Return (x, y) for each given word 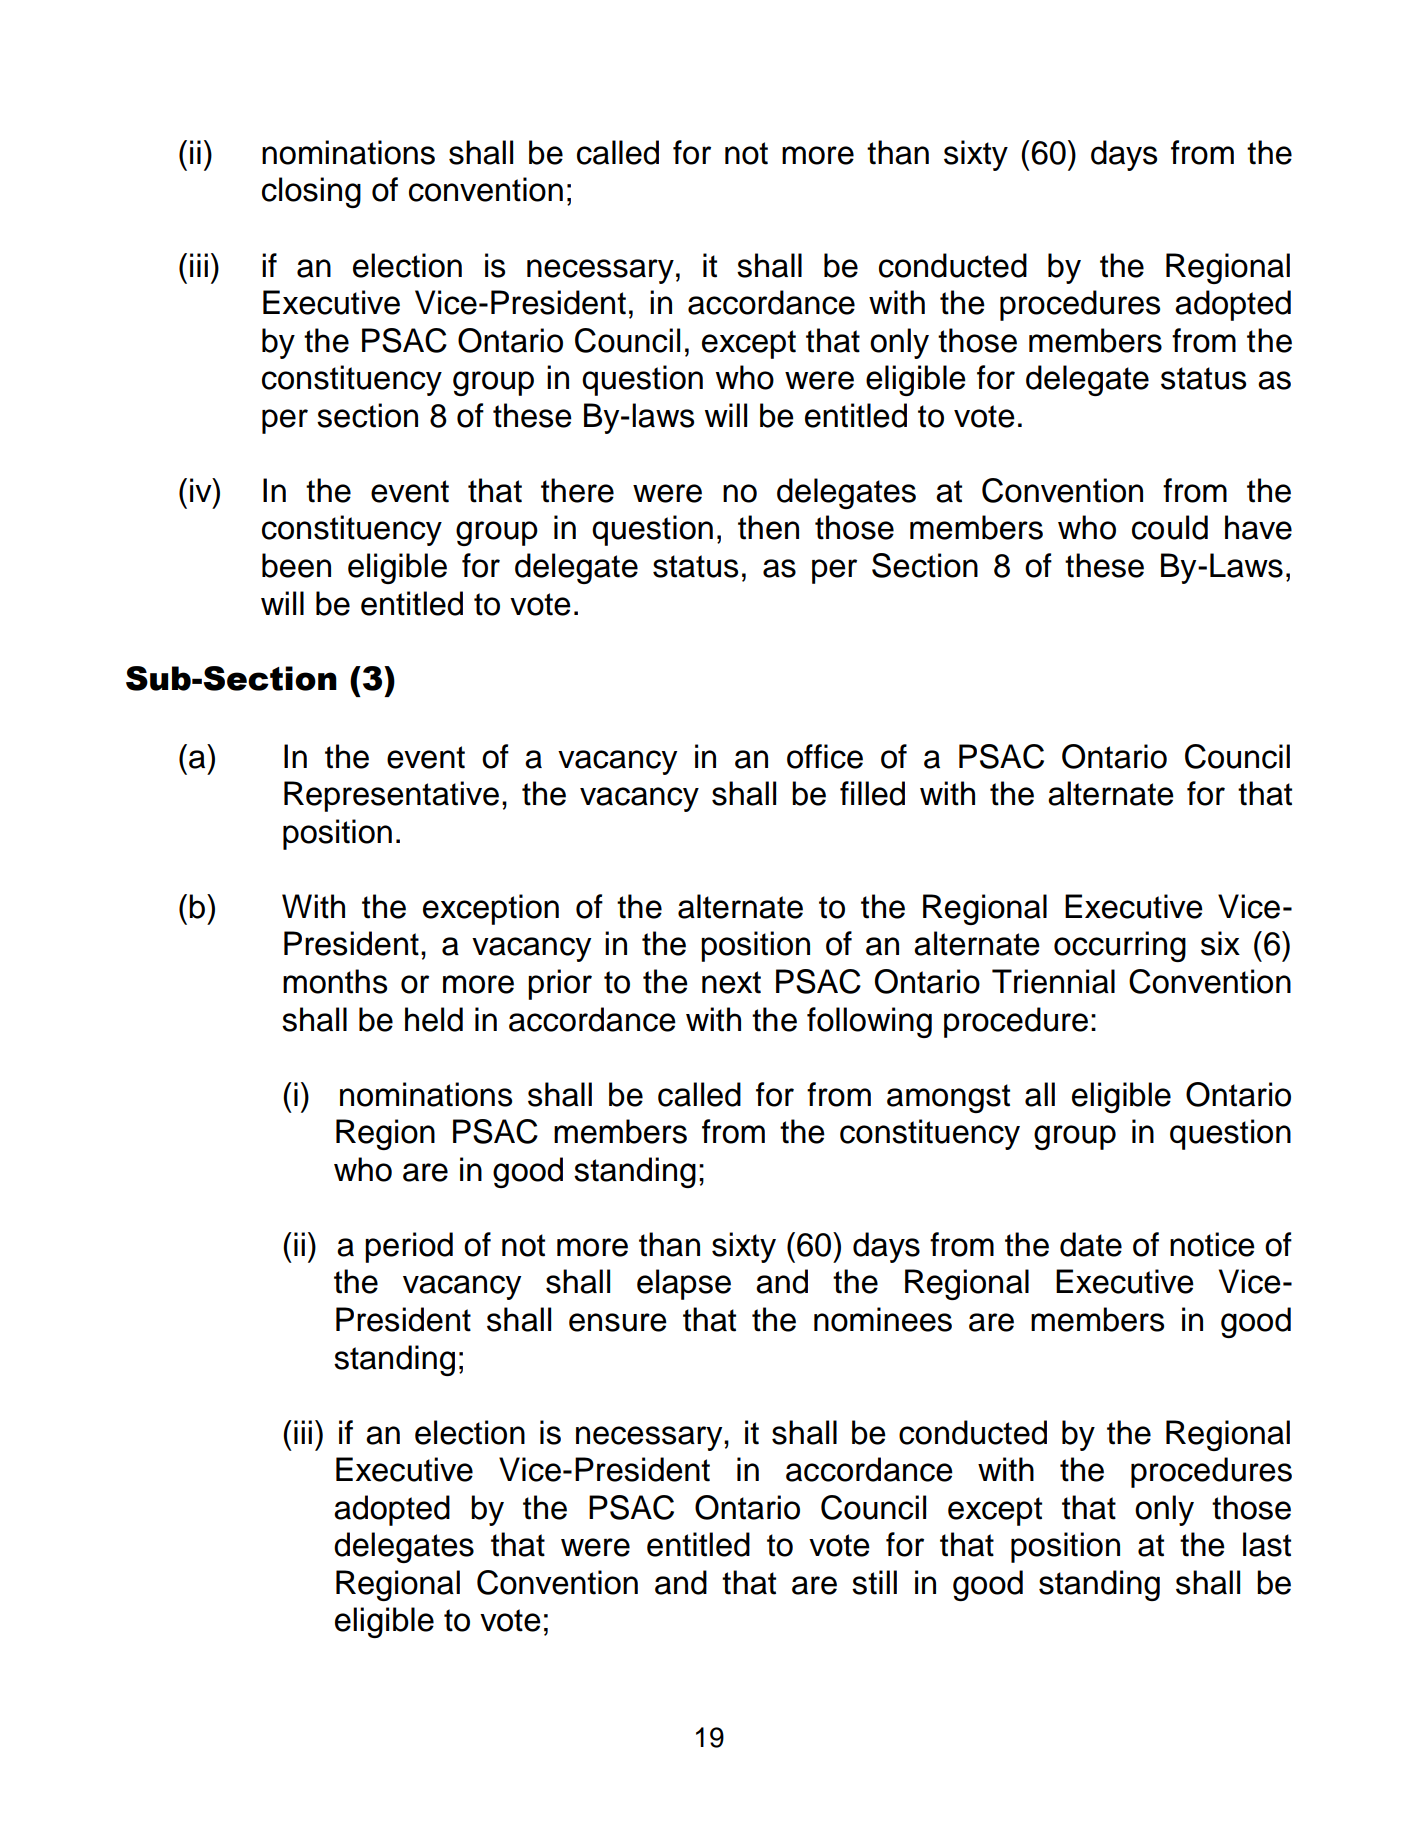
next (731, 982)
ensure (618, 1322)
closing (311, 192)
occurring (1120, 946)
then (768, 527)
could (1170, 527)
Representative (391, 796)
